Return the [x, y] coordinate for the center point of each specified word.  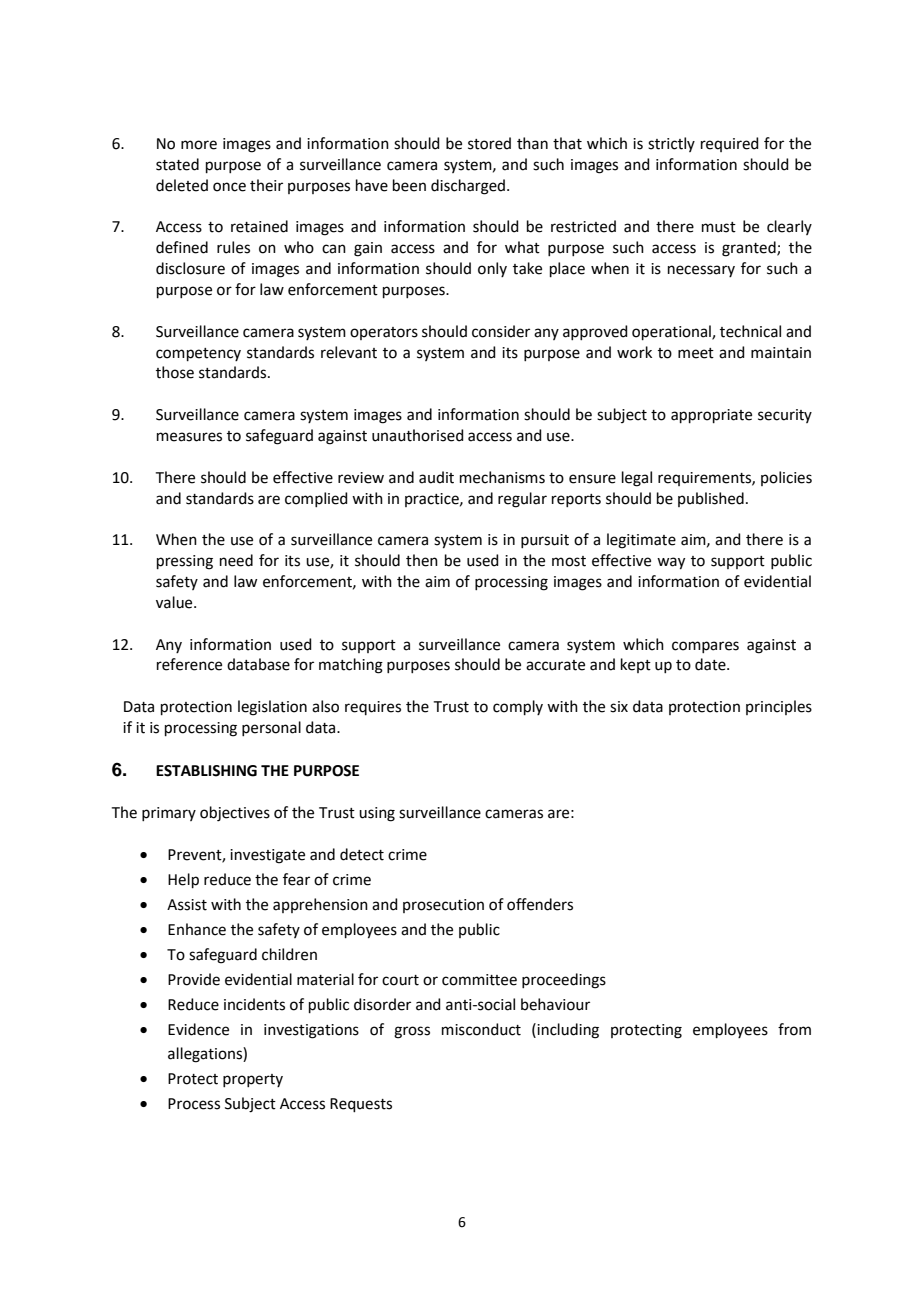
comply [518, 707]
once [229, 187]
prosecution [443, 906]
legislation [272, 708]
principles [779, 707]
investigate [267, 856]
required [730, 144]
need [236, 560]
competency [198, 354]
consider [501, 331]
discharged [468, 187]
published [711, 499]
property [253, 1080]
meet [696, 353]
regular [522, 500]
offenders [540, 904]
